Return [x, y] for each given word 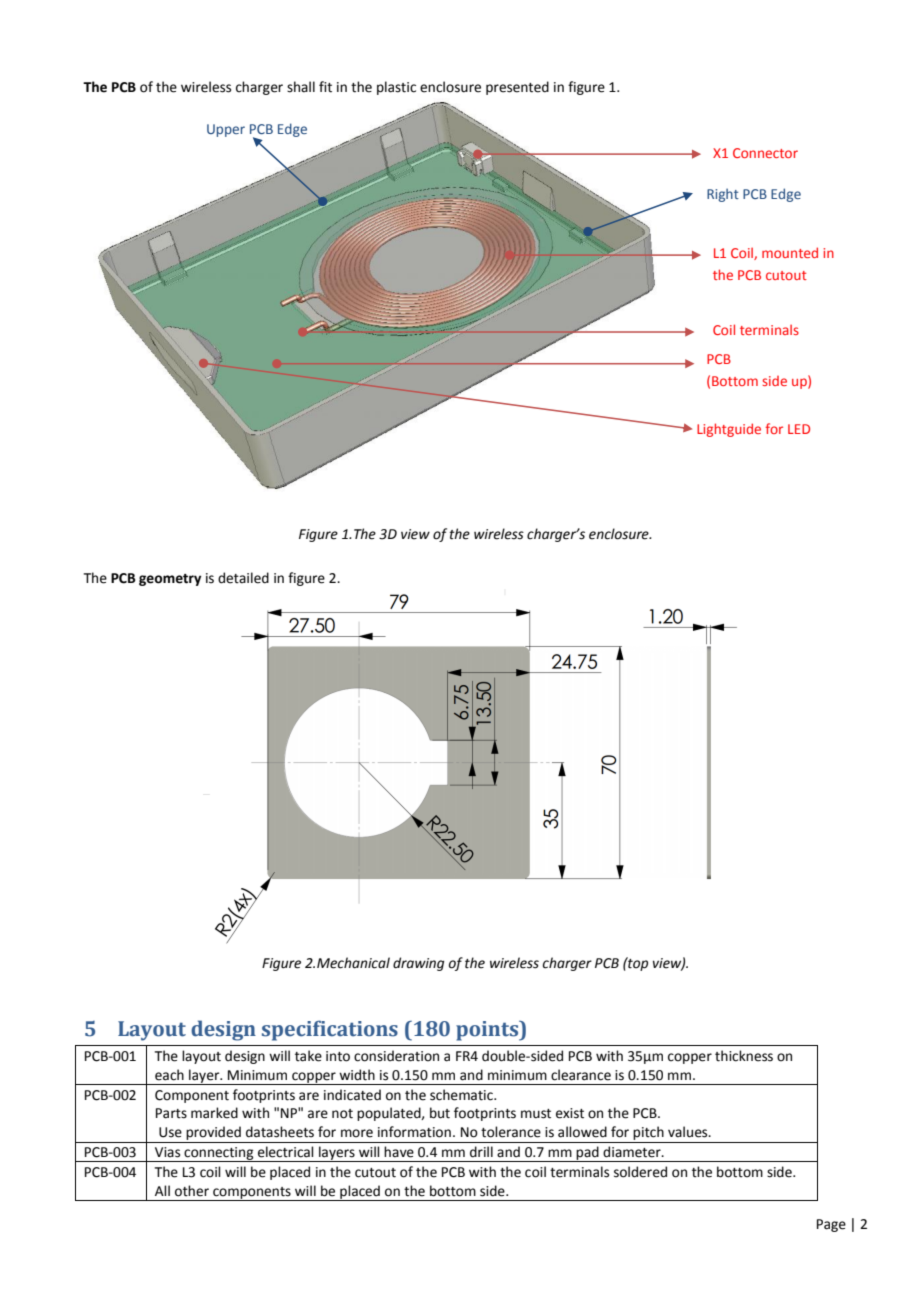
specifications [330, 1030]
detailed [243, 578]
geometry [170, 580]
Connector [765, 153]
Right [723, 195]
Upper [226, 130]
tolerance [511, 1132]
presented [517, 88]
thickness [744, 1056]
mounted [790, 252]
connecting [219, 1154]
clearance [581, 1075]
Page [831, 1225]
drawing [418, 964]
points [488, 1031]
